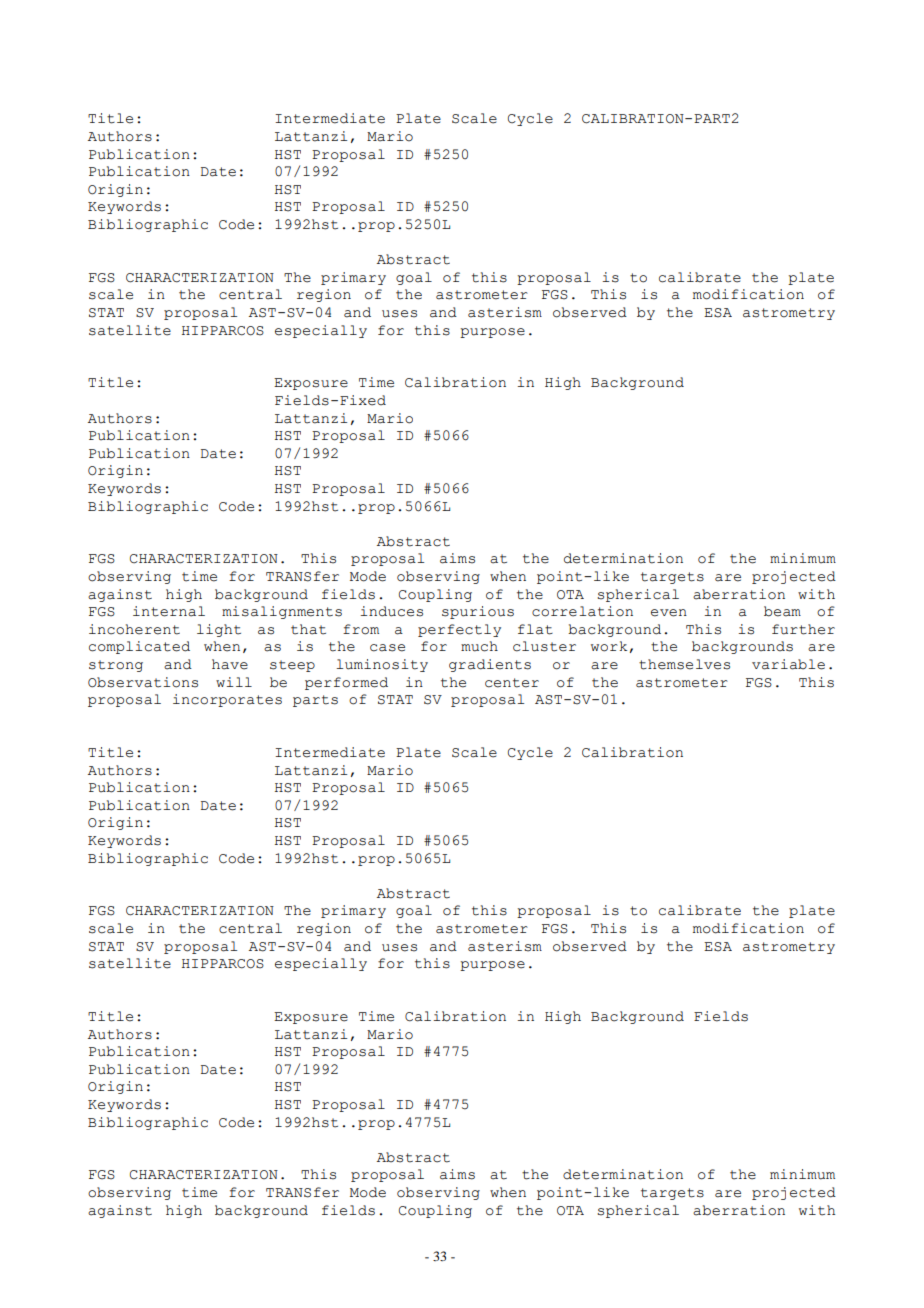  Describe the element at coordinates (479, 646) in the screenshot. I see `much` at that location.
